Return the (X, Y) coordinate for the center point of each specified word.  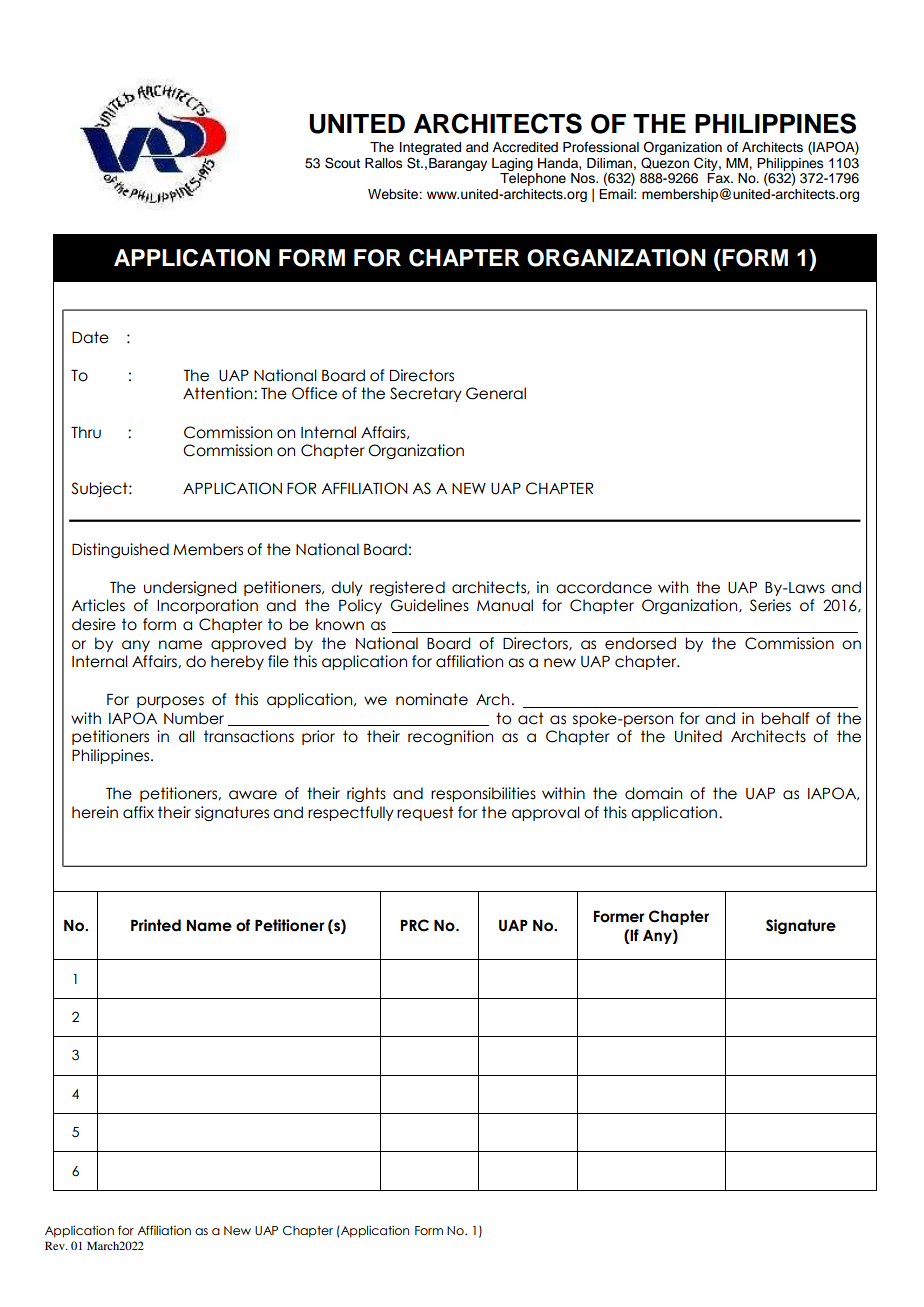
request (425, 813)
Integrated (430, 148)
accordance (604, 587)
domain (653, 793)
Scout (342, 163)
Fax (720, 178)
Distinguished (120, 550)
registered (407, 588)
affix (138, 812)
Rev (56, 1245)
